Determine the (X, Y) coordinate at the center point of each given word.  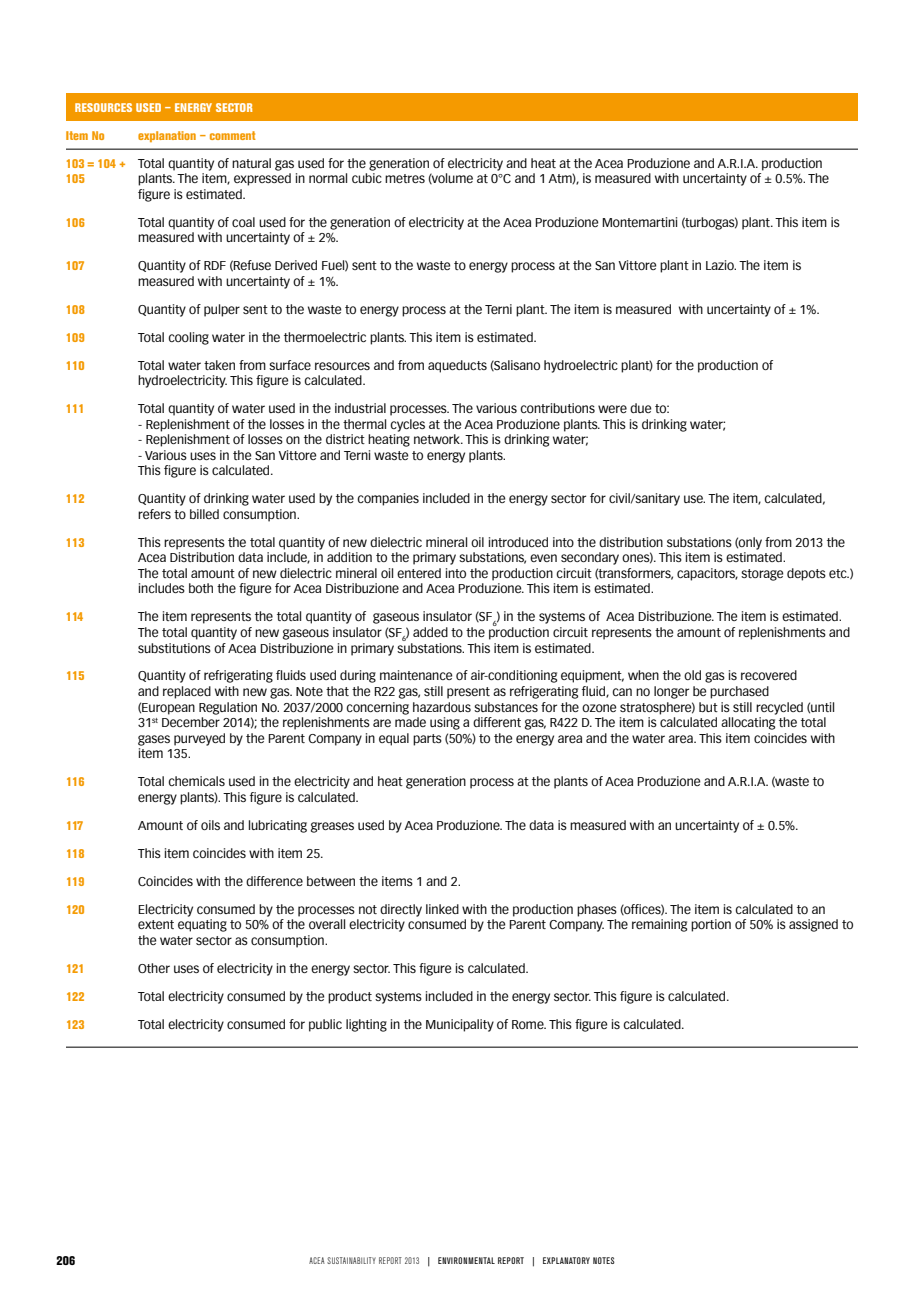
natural (251, 163)
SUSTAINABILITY (351, 1260)
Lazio (721, 265)
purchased (739, 692)
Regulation (228, 708)
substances (506, 707)
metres (405, 178)
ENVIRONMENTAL (466, 1260)
